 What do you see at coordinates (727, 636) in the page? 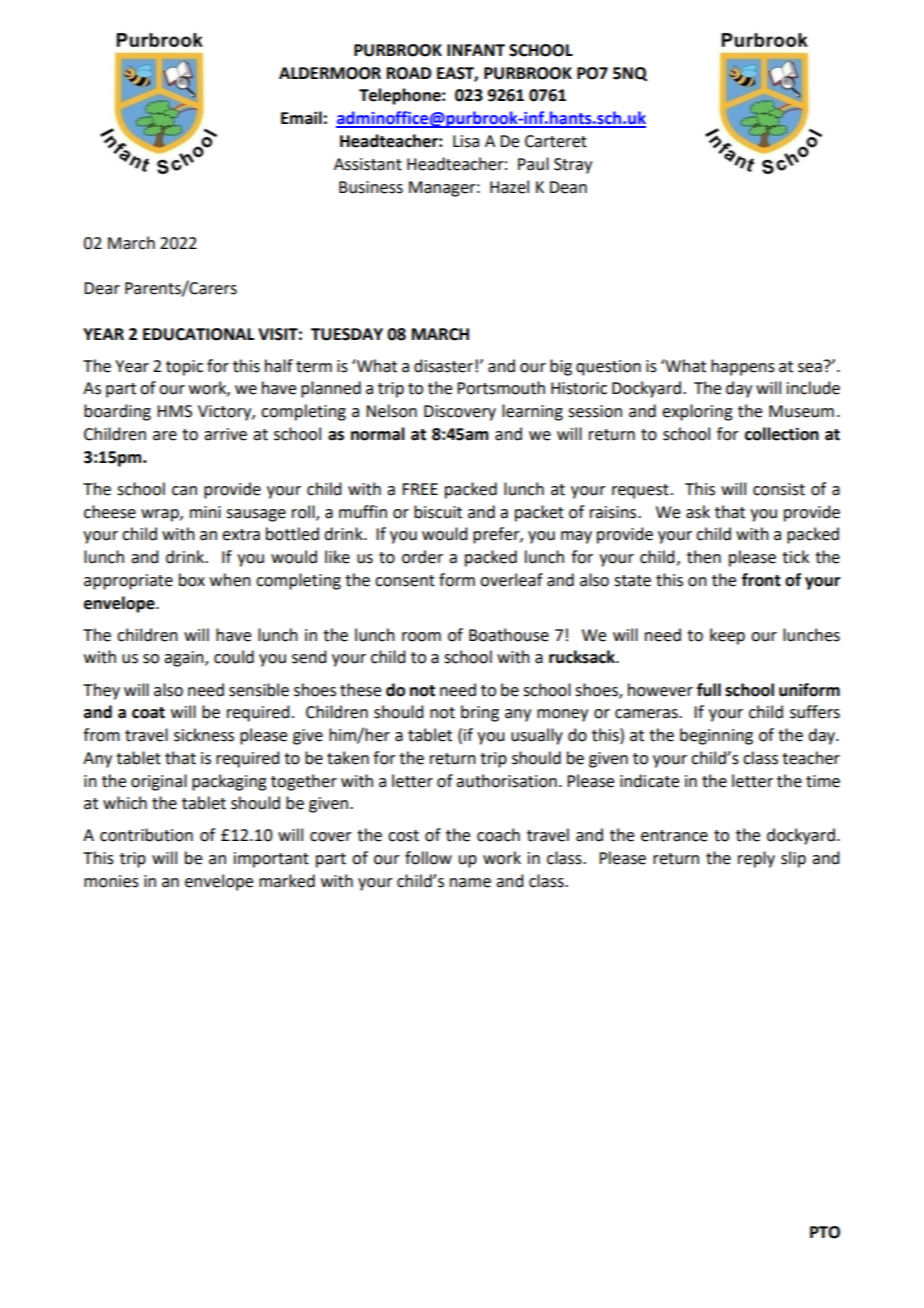
I see `keep` at bounding box center [727, 636].
